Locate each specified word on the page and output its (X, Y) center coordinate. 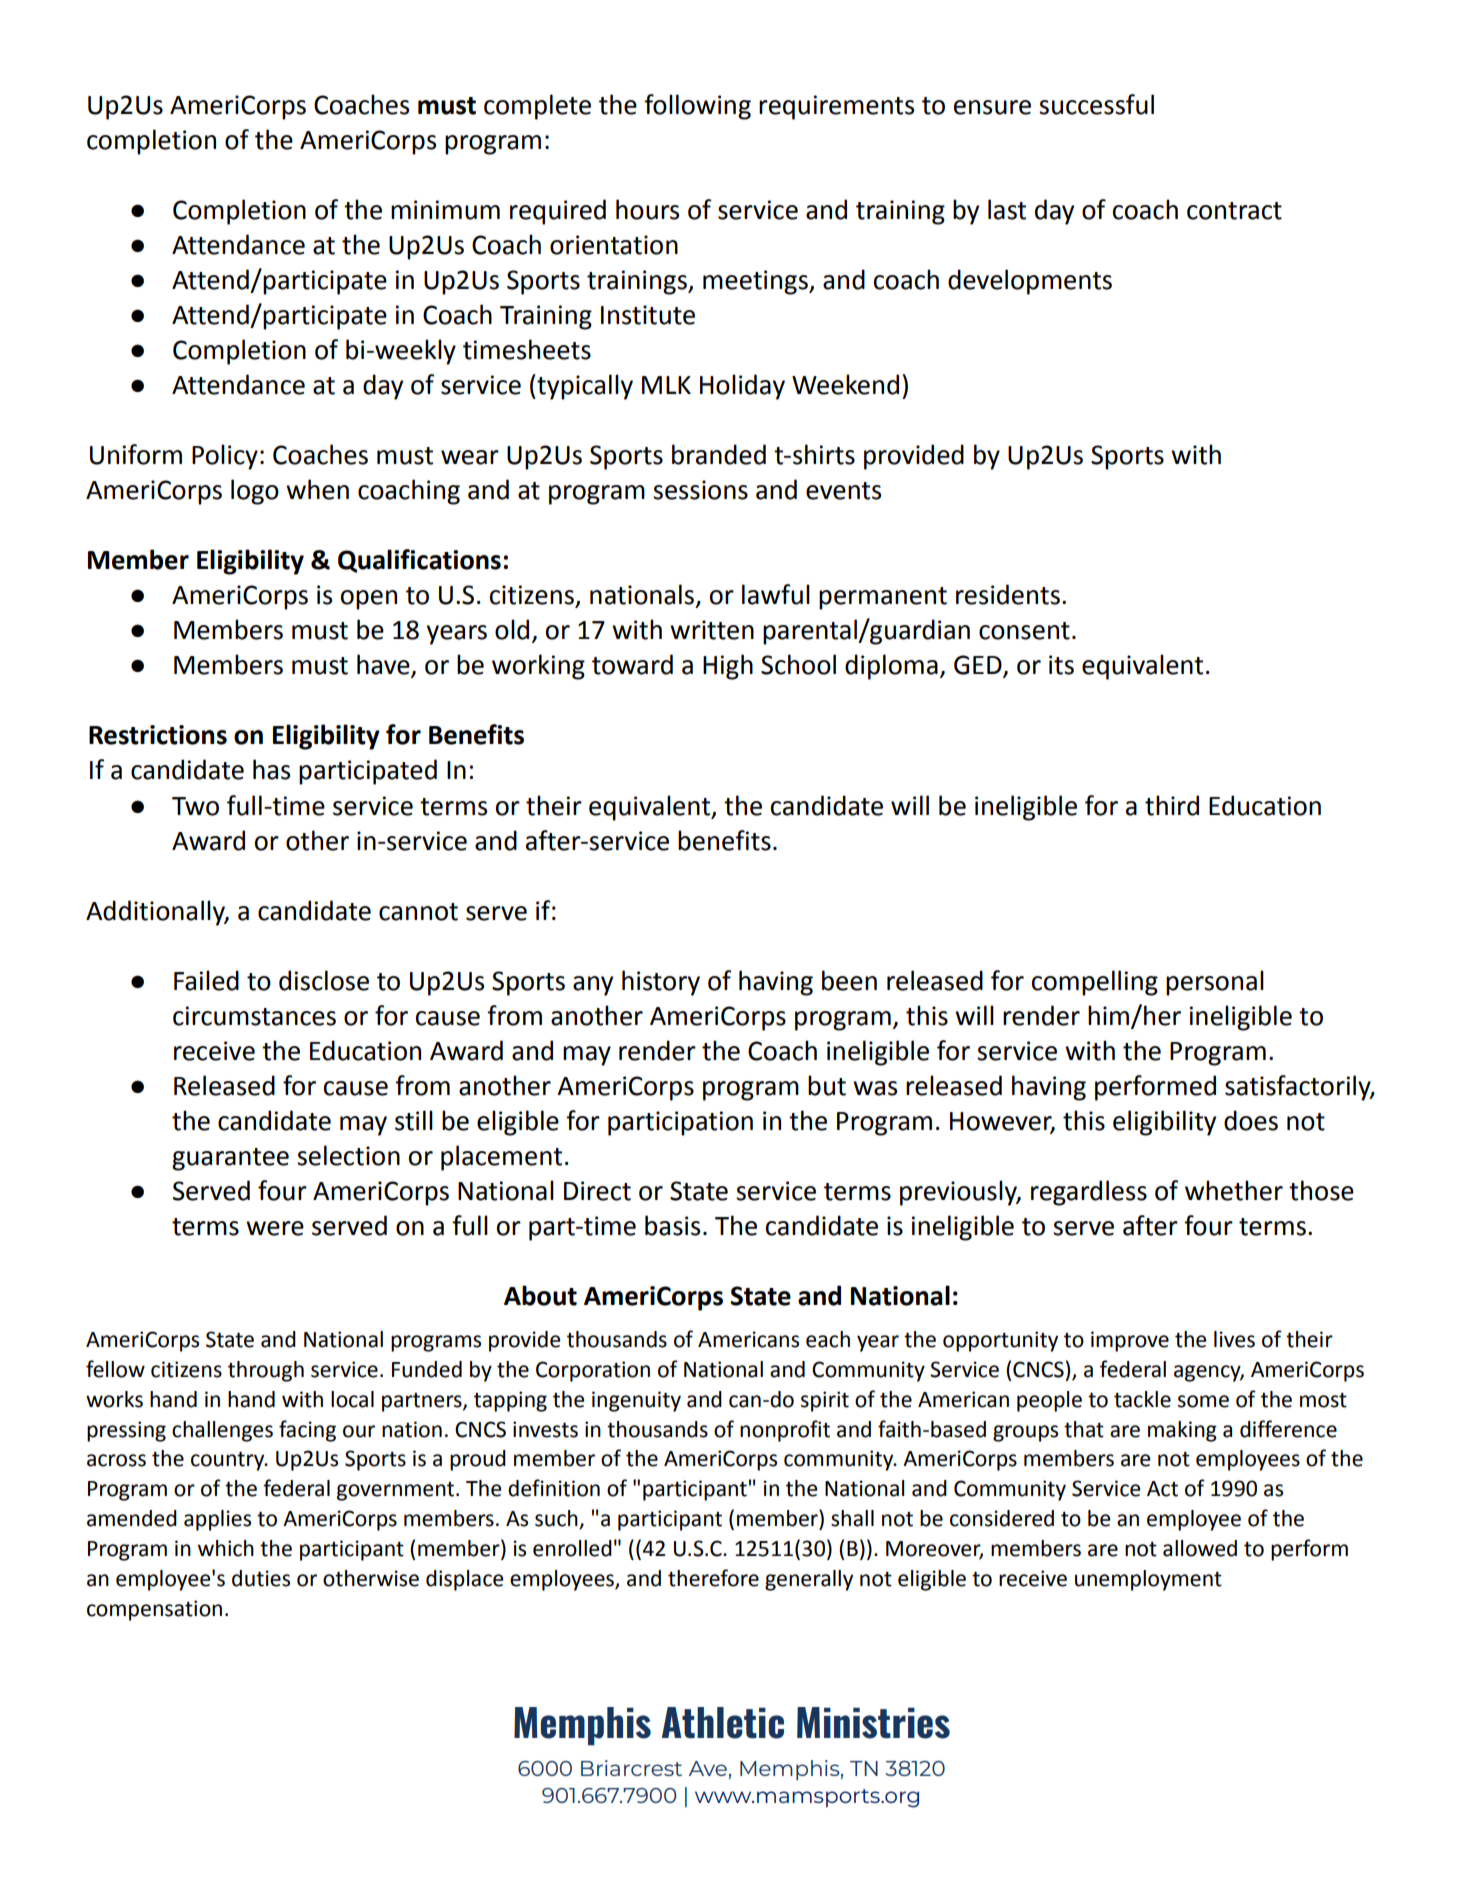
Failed (206, 980)
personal (1215, 983)
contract (1234, 211)
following (697, 107)
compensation (154, 1610)
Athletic (723, 1723)
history (661, 983)
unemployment (1148, 1580)
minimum (445, 210)
